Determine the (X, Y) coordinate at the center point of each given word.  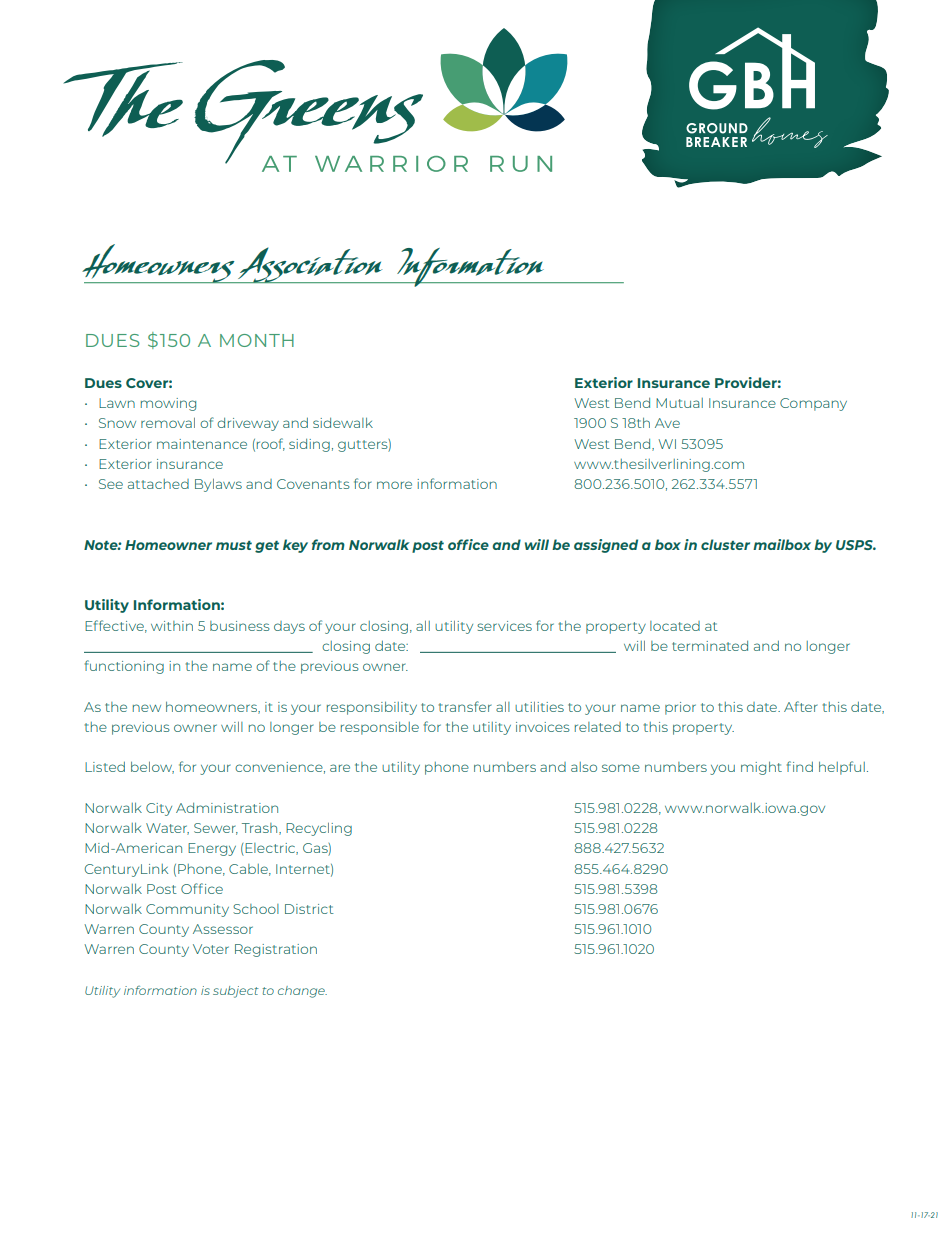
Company (813, 404)
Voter (211, 949)
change (302, 992)
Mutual (679, 403)
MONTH (257, 340)
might (761, 768)
